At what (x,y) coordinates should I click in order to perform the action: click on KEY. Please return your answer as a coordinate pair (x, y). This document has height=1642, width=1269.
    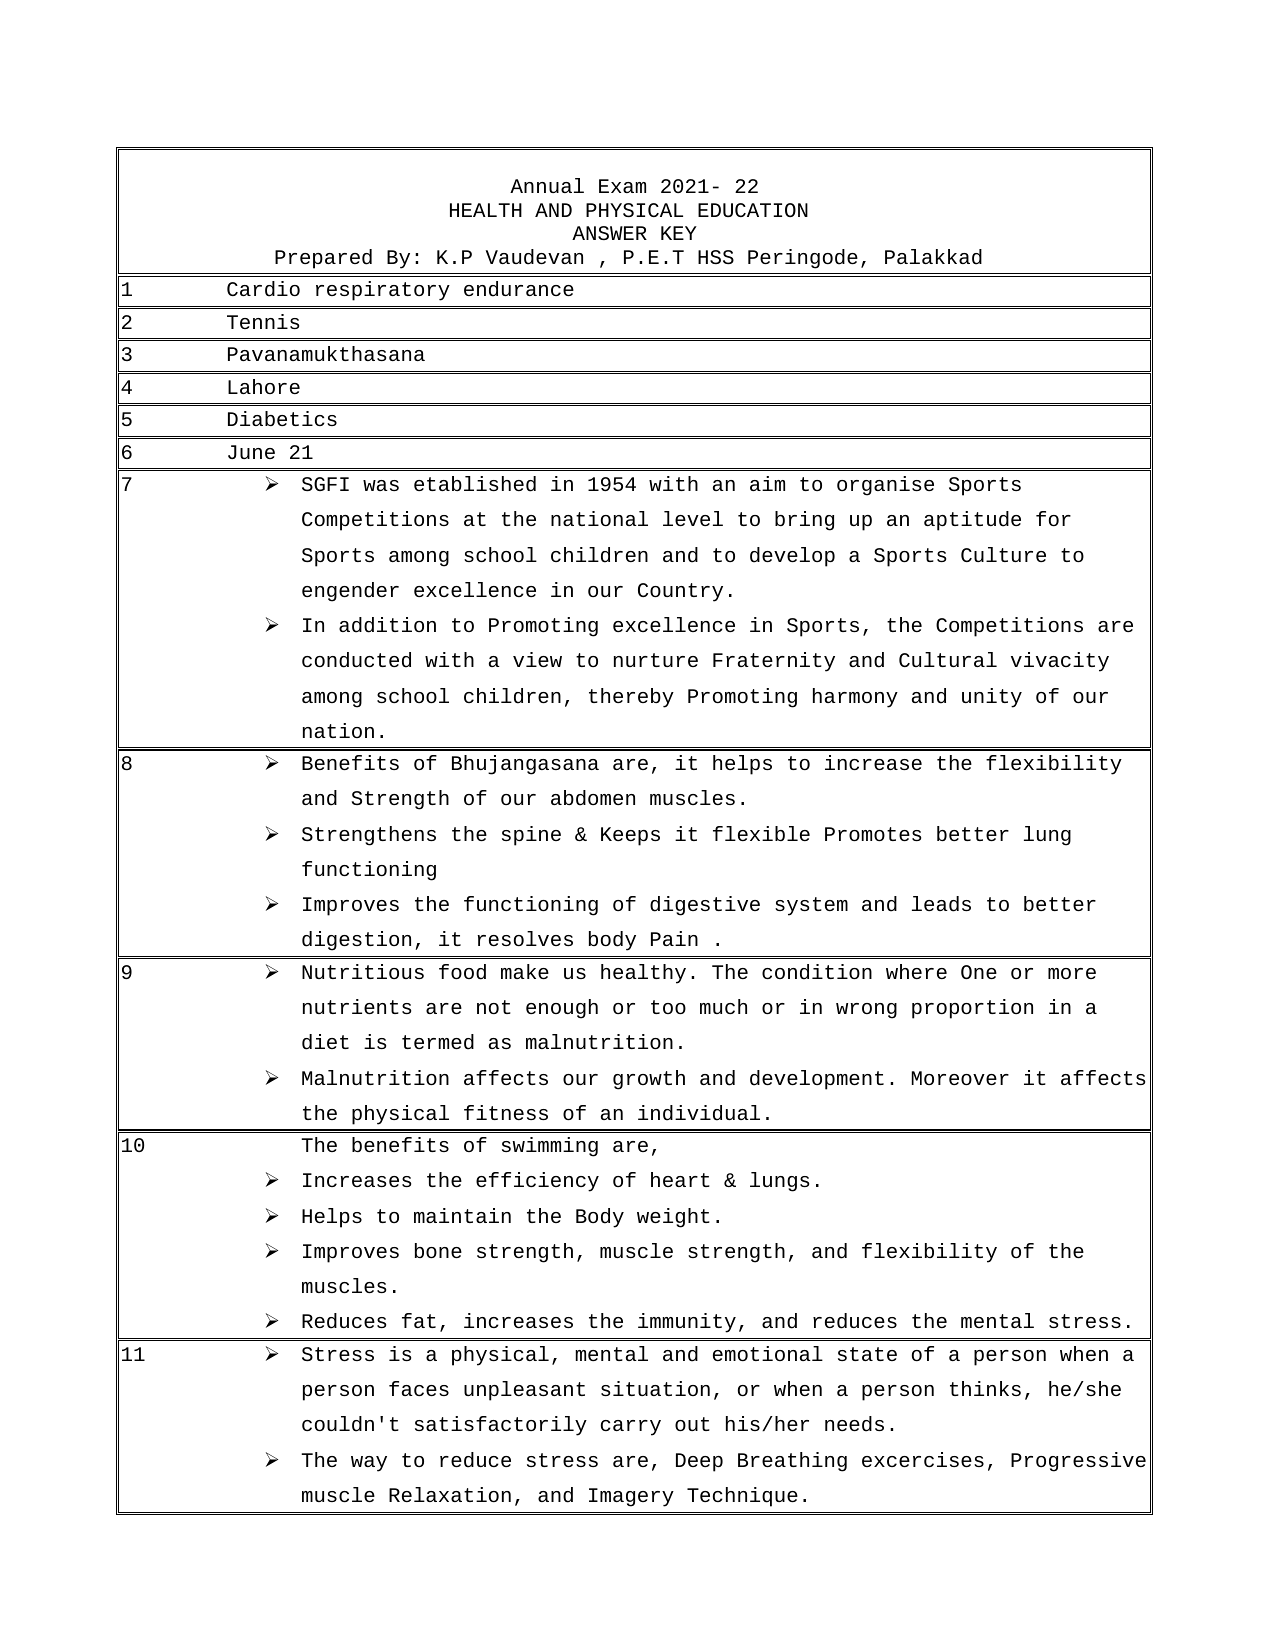
    Looking at the image, I should click on (679, 233).
